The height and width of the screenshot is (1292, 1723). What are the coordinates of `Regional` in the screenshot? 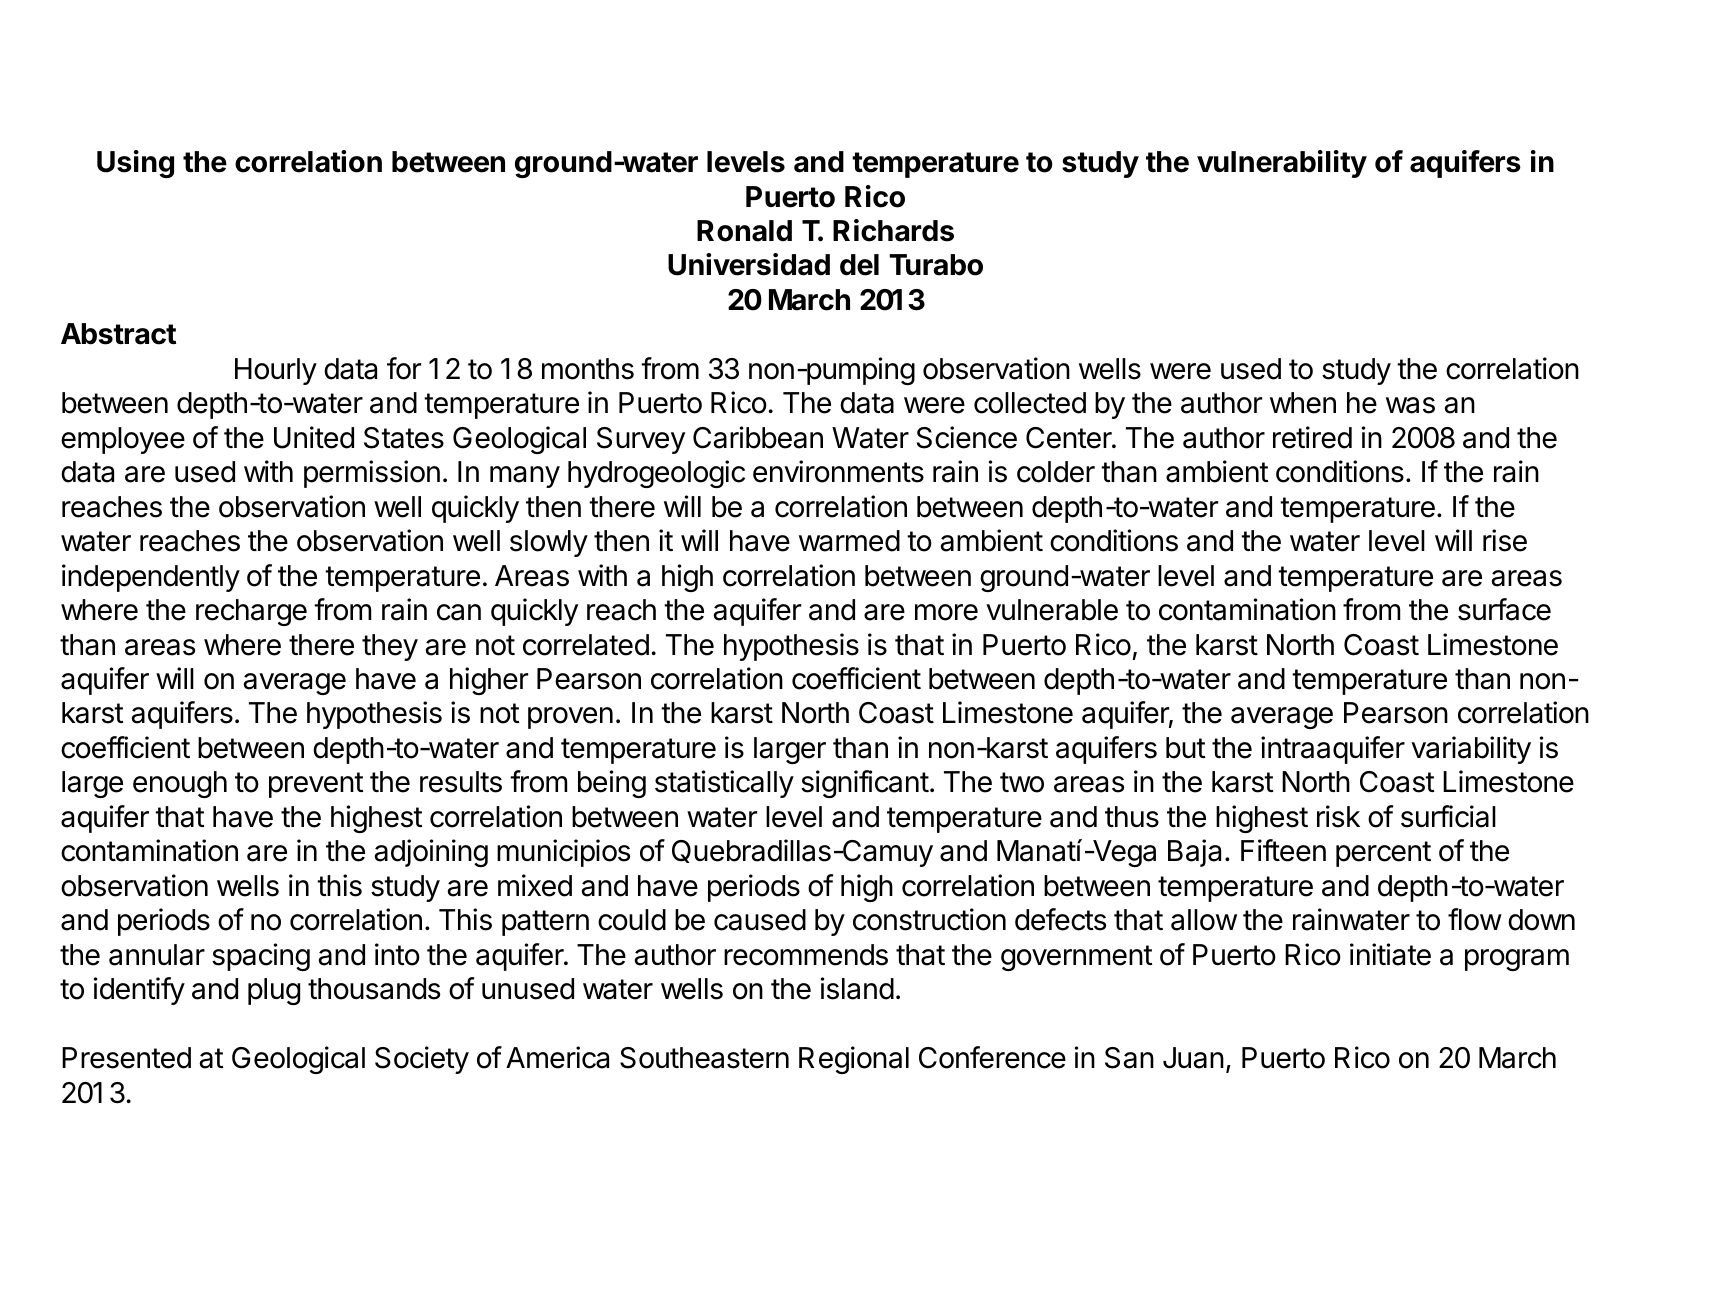 It's located at (854, 1060).
